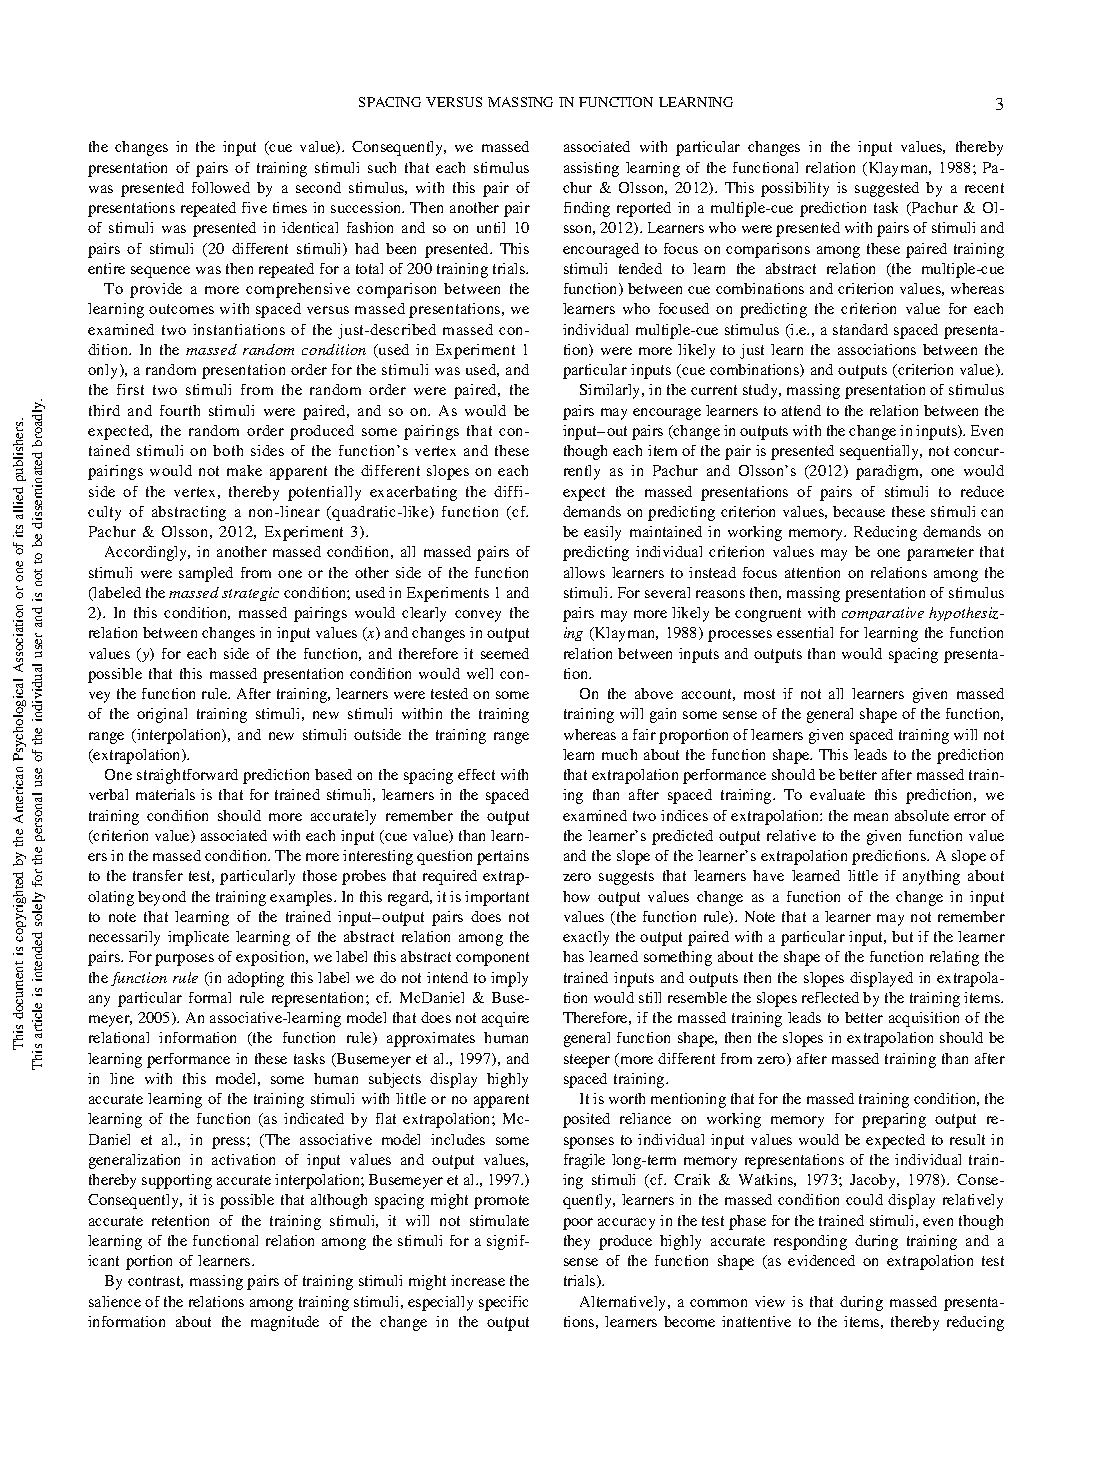  Describe the element at coordinates (198, 938) in the screenshot. I see `implicate` at that location.
